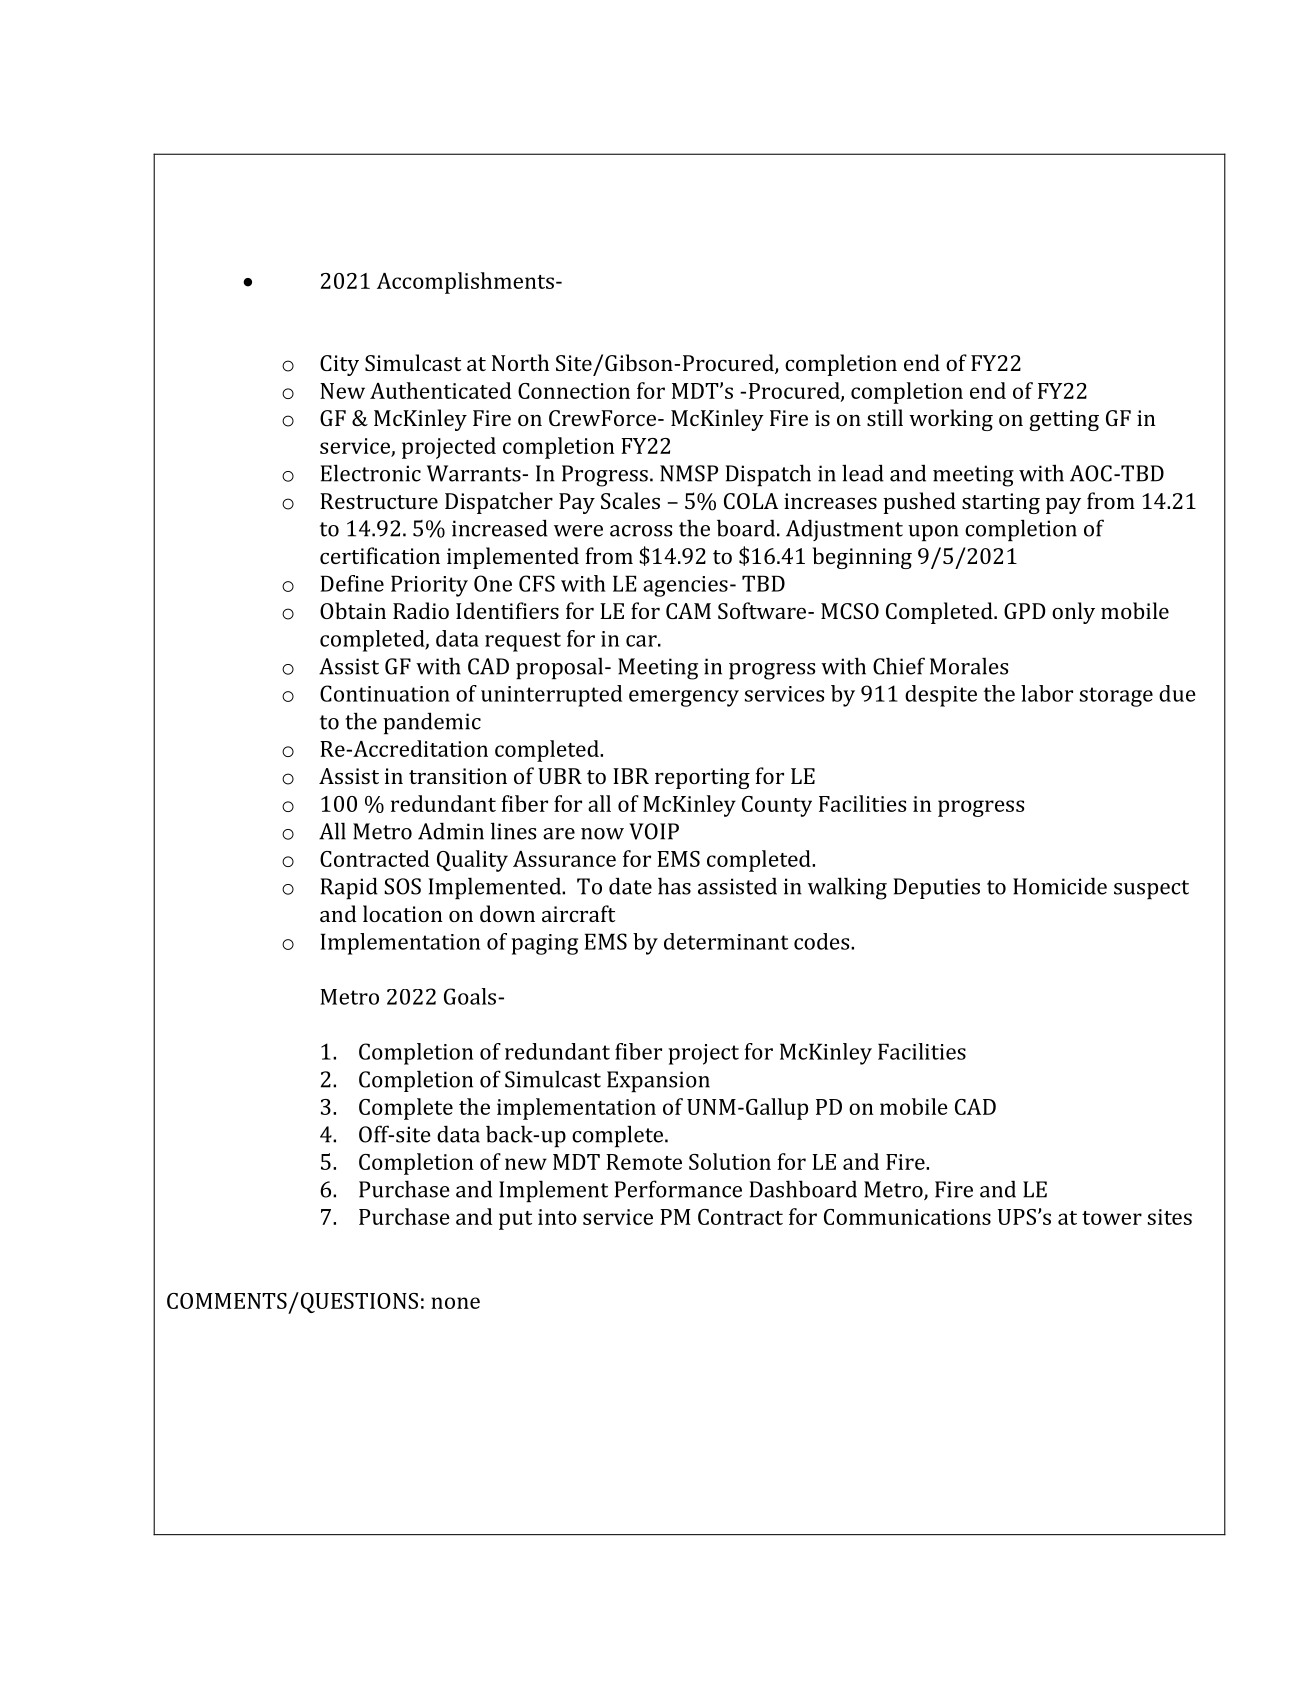 Image resolution: width=1306 pixels, height=1691 pixels. Describe the element at coordinates (658, 1082) in the page. I see `Expansion` at that location.
